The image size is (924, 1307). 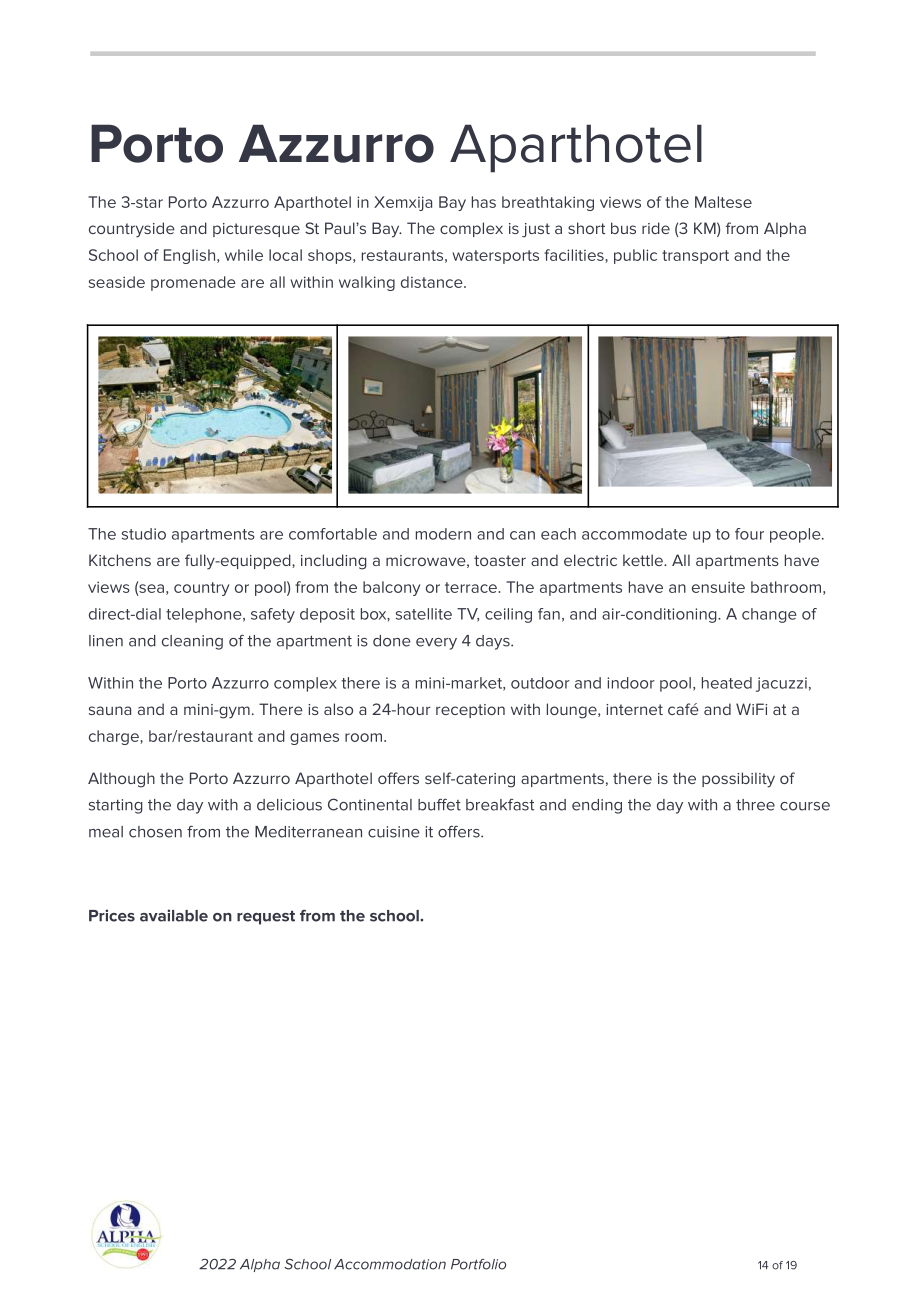 What do you see at coordinates (174, 915) in the screenshot?
I see `available` at bounding box center [174, 915].
